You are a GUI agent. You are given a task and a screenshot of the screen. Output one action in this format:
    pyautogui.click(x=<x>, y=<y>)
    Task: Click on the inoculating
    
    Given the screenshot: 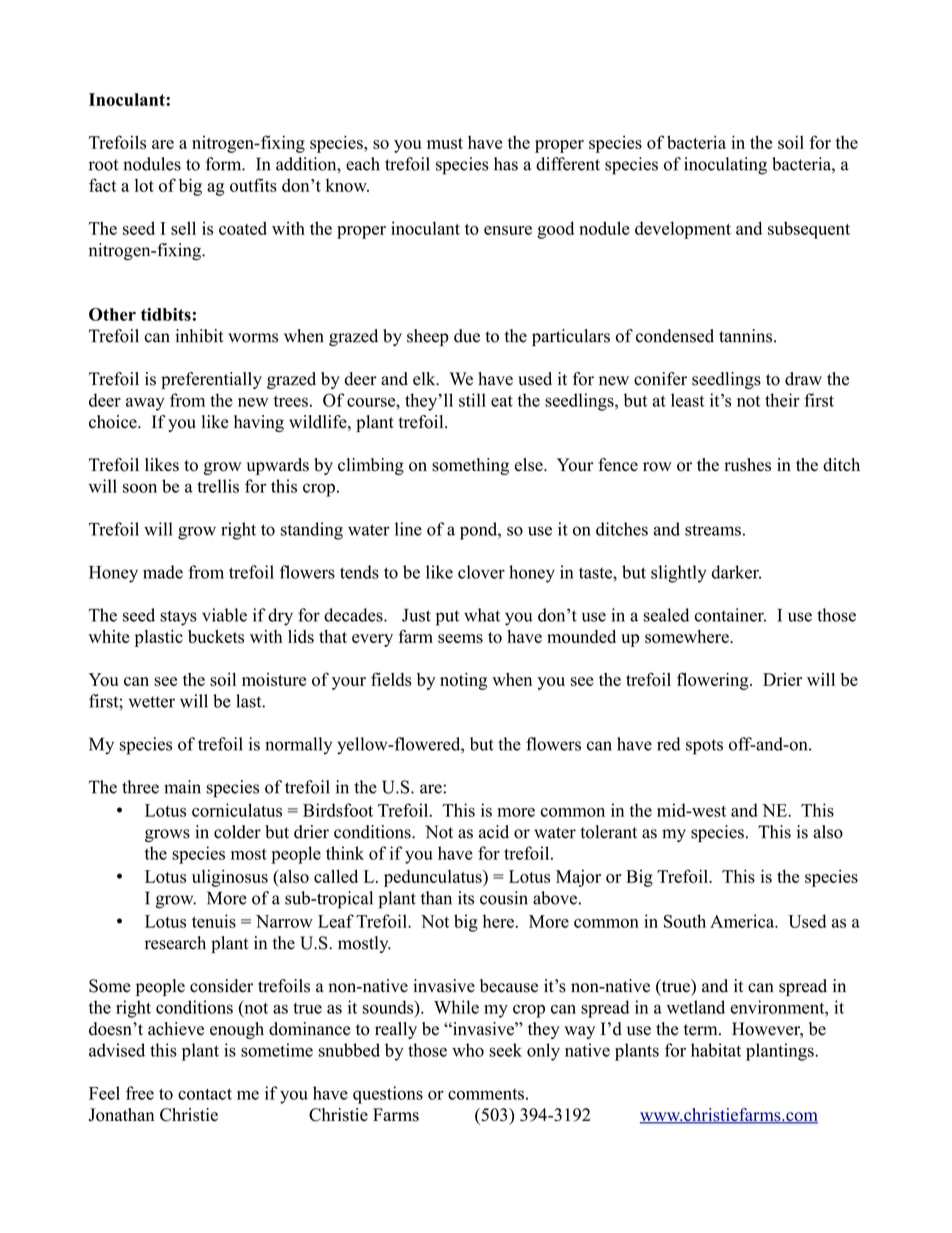 What is the action you would take?
    pyautogui.click(x=725, y=166)
